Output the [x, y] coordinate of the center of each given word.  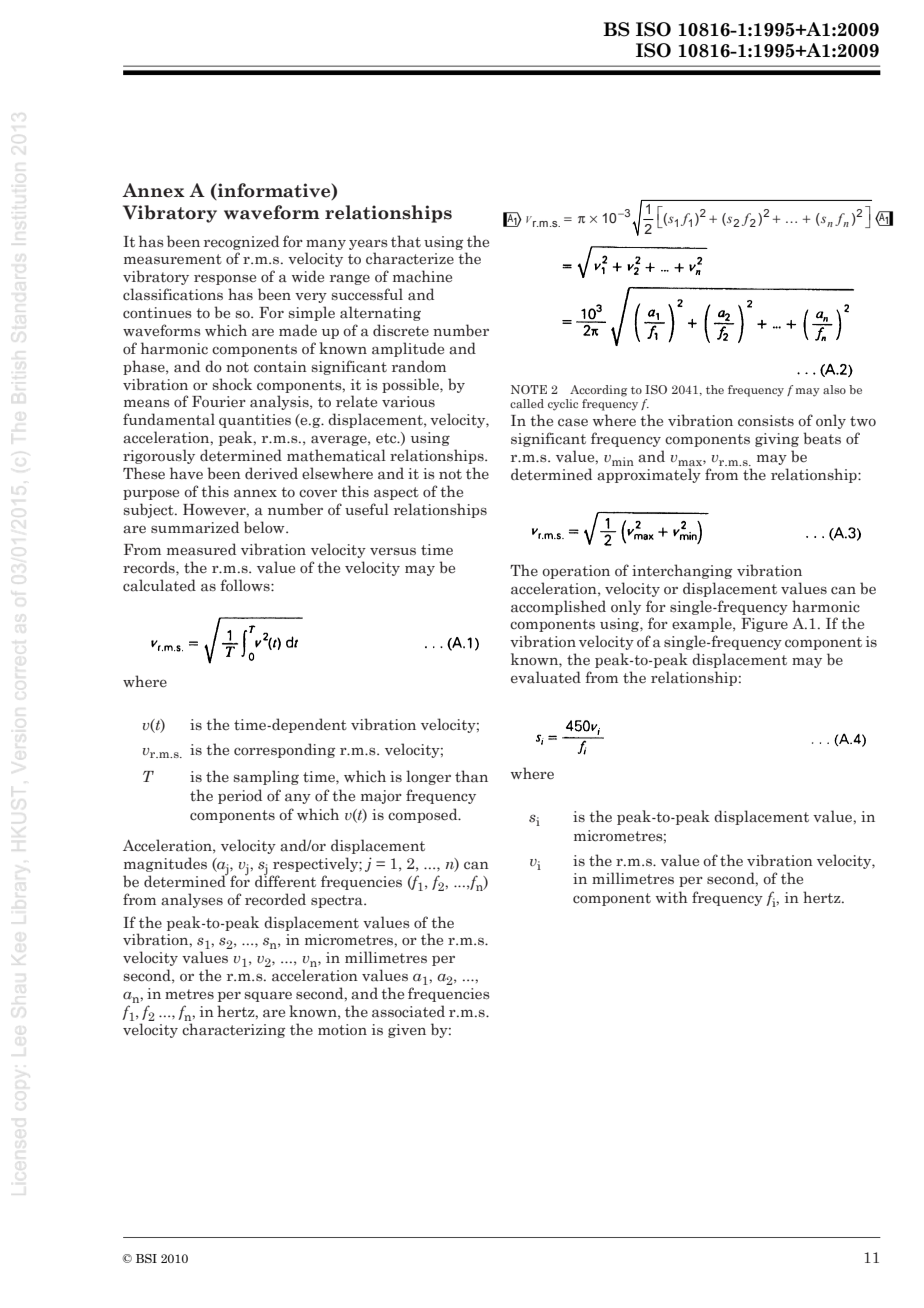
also [834, 389]
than [471, 776]
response [225, 279]
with [672, 897]
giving [777, 440]
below [265, 527]
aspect [396, 493]
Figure [764, 625]
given [407, 1031]
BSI [146, 1258]
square [268, 996]
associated [408, 1011]
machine [422, 276]
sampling [266, 777]
